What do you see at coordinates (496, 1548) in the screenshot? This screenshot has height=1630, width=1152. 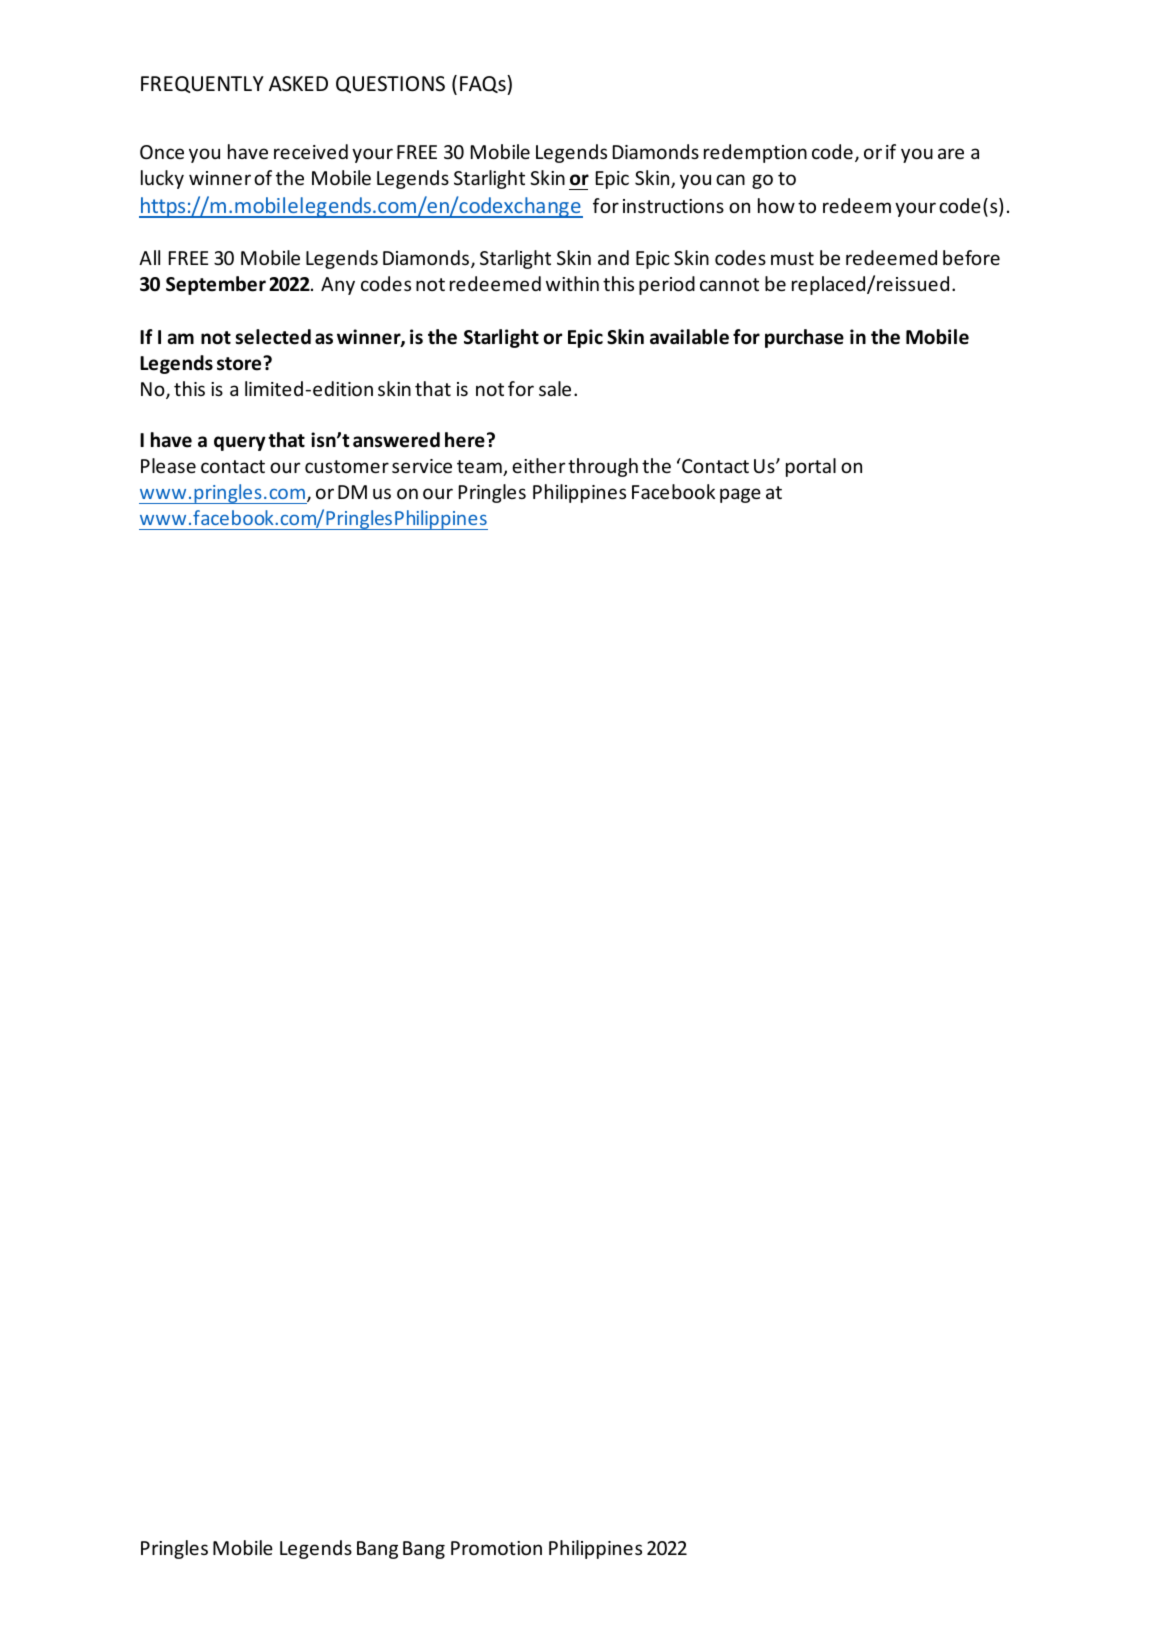 I see `Promotion` at bounding box center [496, 1548].
